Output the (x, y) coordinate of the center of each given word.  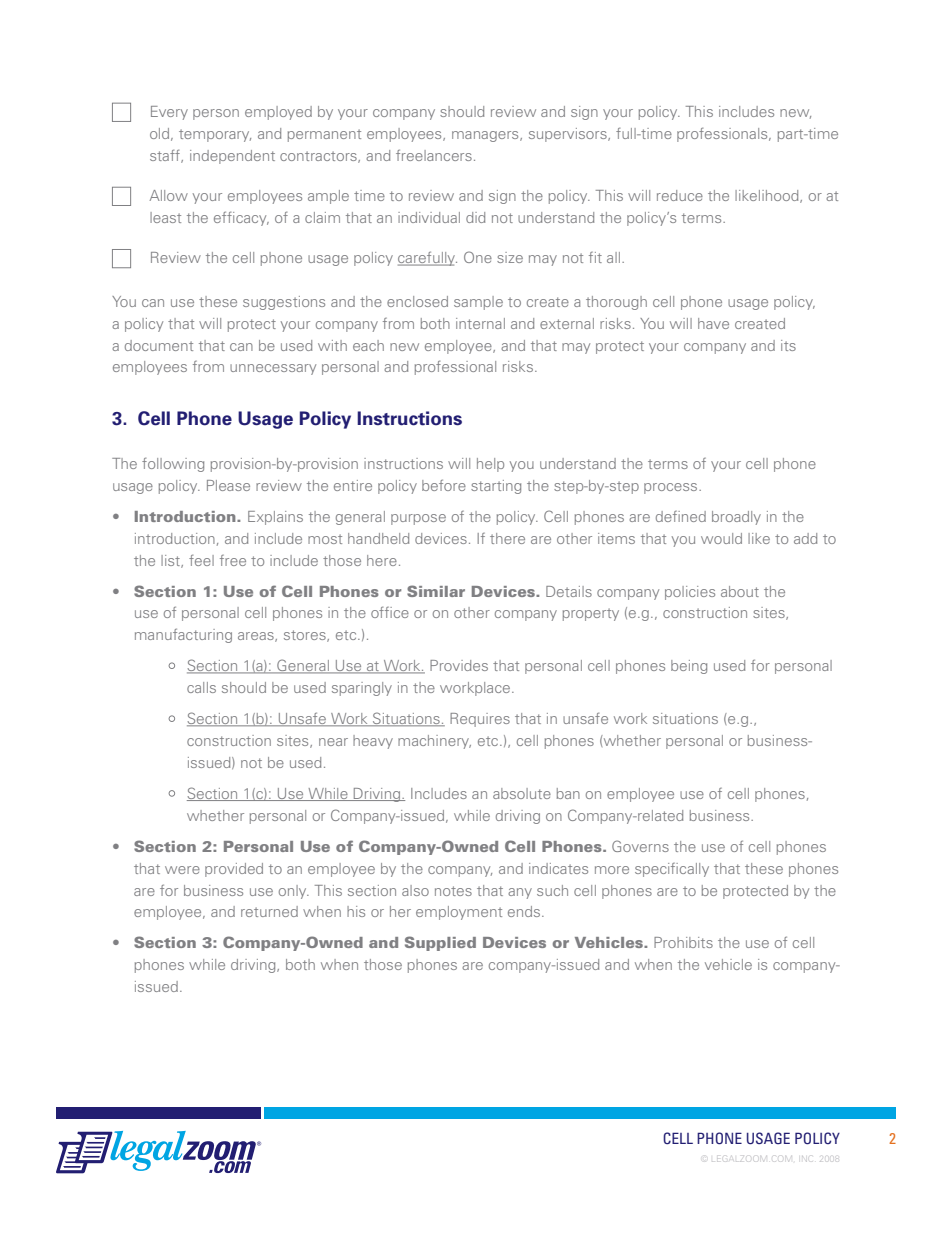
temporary (215, 135)
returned (269, 911)
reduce (680, 195)
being (689, 667)
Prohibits (683, 942)
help (490, 465)
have (713, 323)
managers (486, 136)
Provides (459, 665)
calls (201, 687)
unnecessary (273, 369)
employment (459, 913)
